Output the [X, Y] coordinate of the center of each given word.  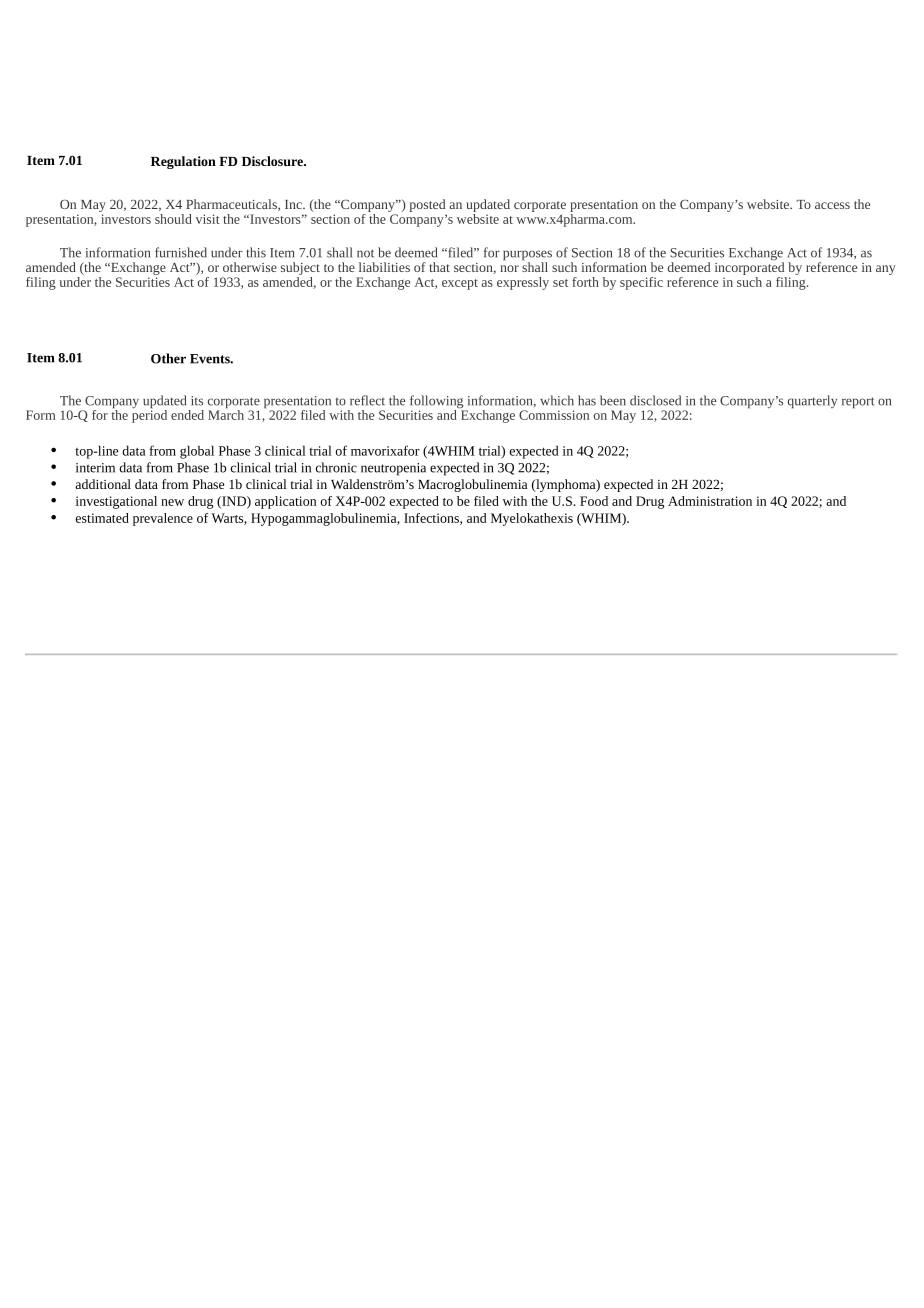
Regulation [183, 162]
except [460, 284]
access [832, 205]
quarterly [812, 401]
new [172, 502]
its [197, 401]
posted [428, 207]
